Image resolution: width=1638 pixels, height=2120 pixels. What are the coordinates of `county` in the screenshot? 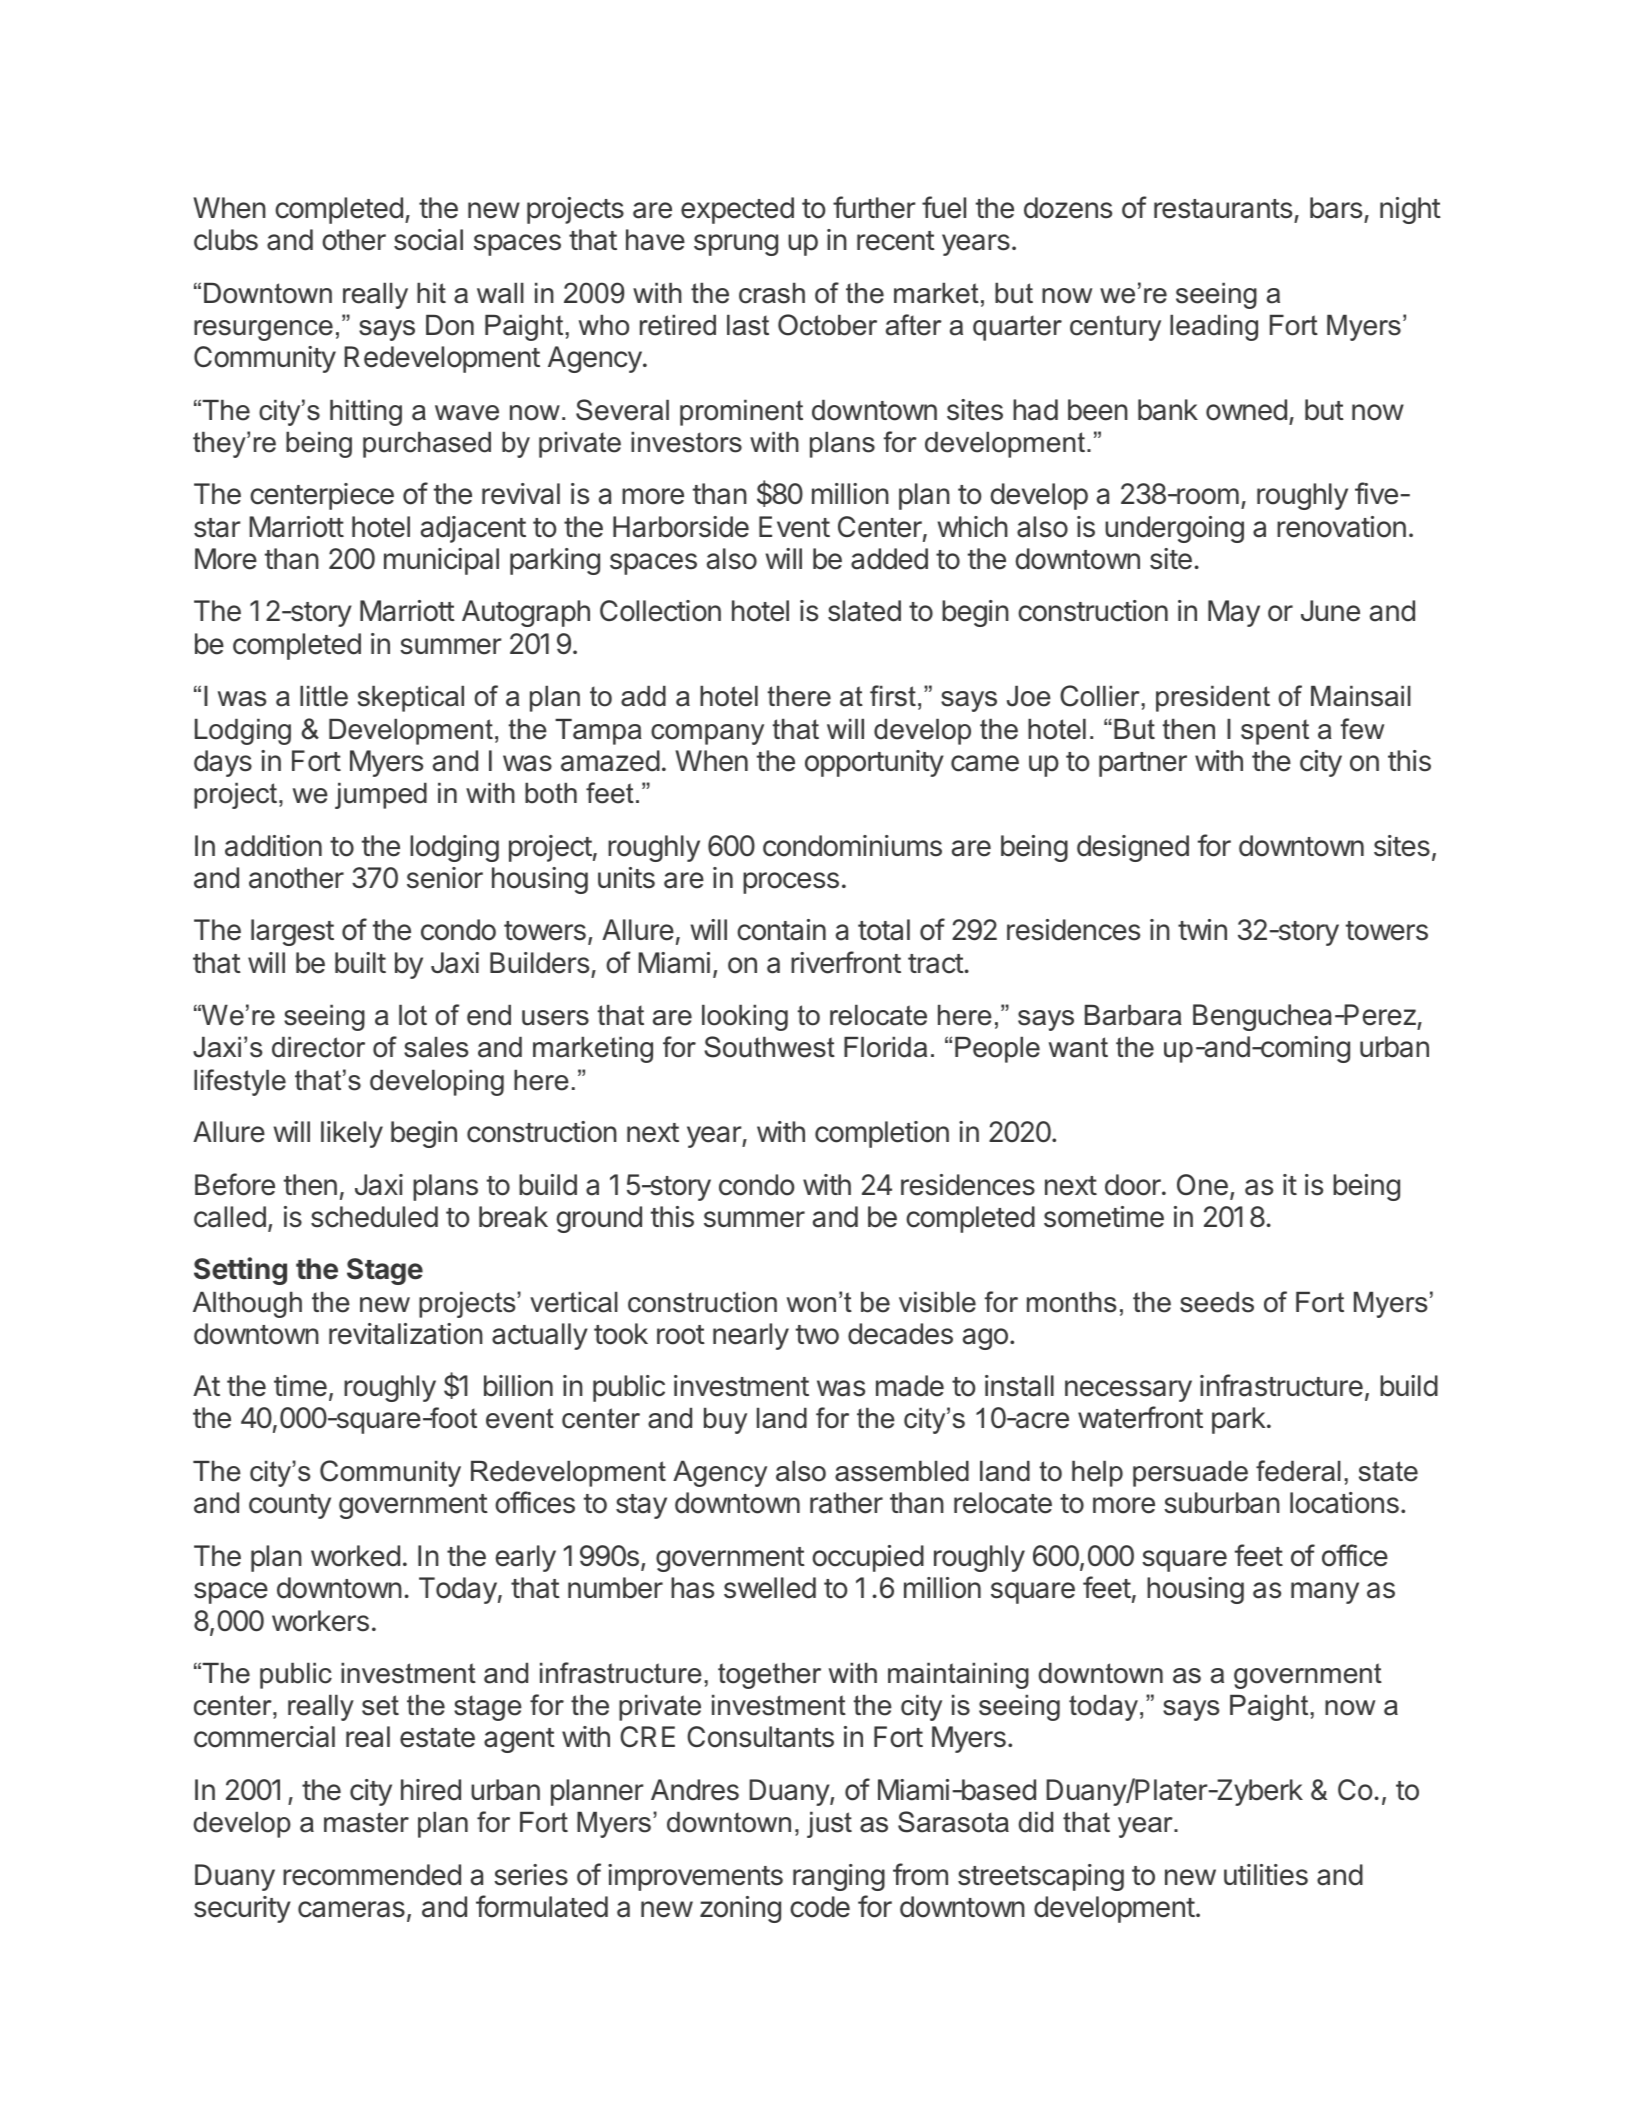 It's located at (290, 1506).
